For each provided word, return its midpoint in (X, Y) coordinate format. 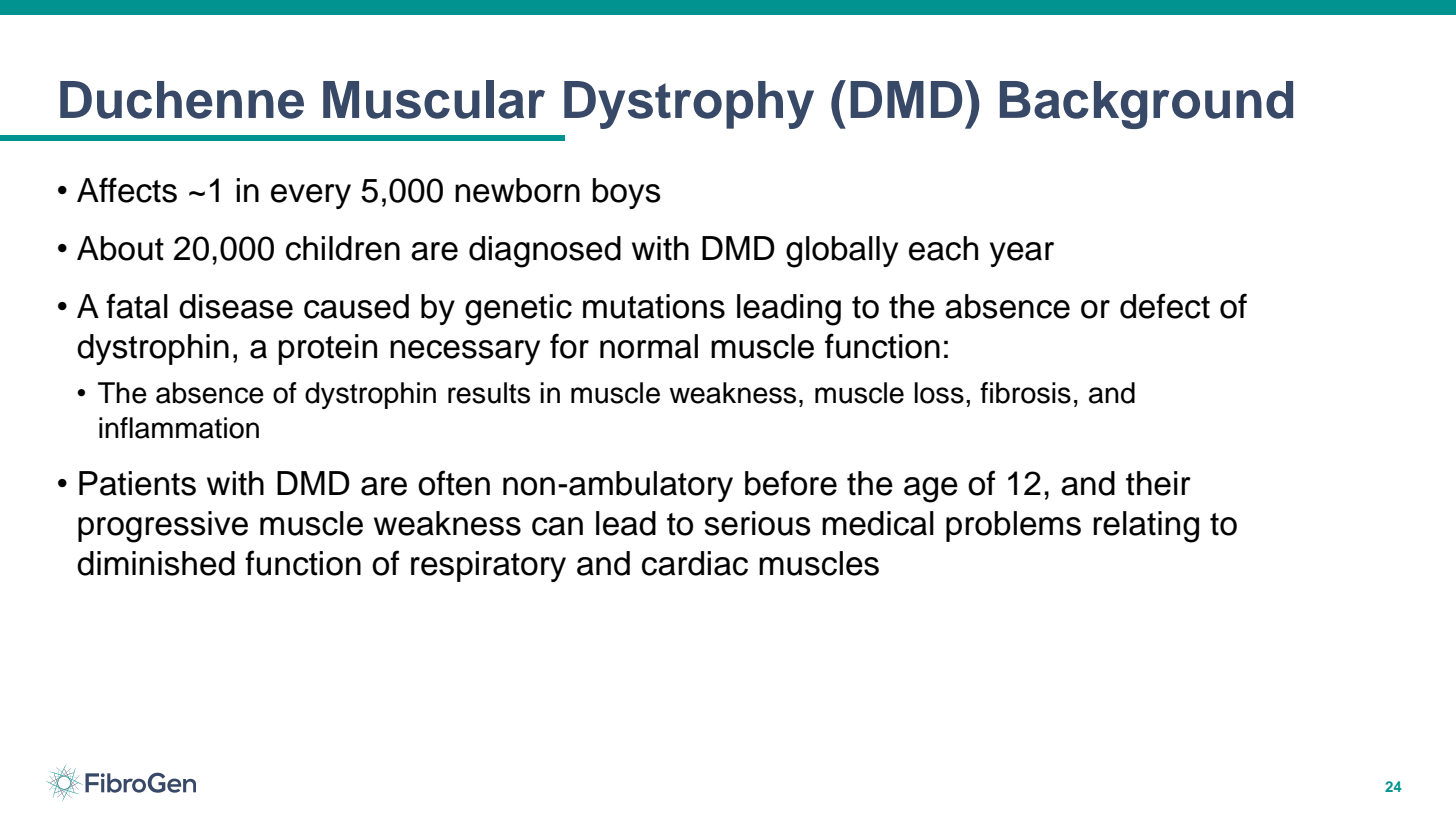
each (943, 248)
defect (1165, 306)
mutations (654, 306)
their (1158, 483)
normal (649, 346)
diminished (156, 563)
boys (627, 193)
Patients (137, 483)
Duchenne (182, 100)
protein (328, 349)
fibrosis (1025, 393)
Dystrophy (689, 105)
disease (236, 306)
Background (1146, 105)
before (791, 483)
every (311, 196)
